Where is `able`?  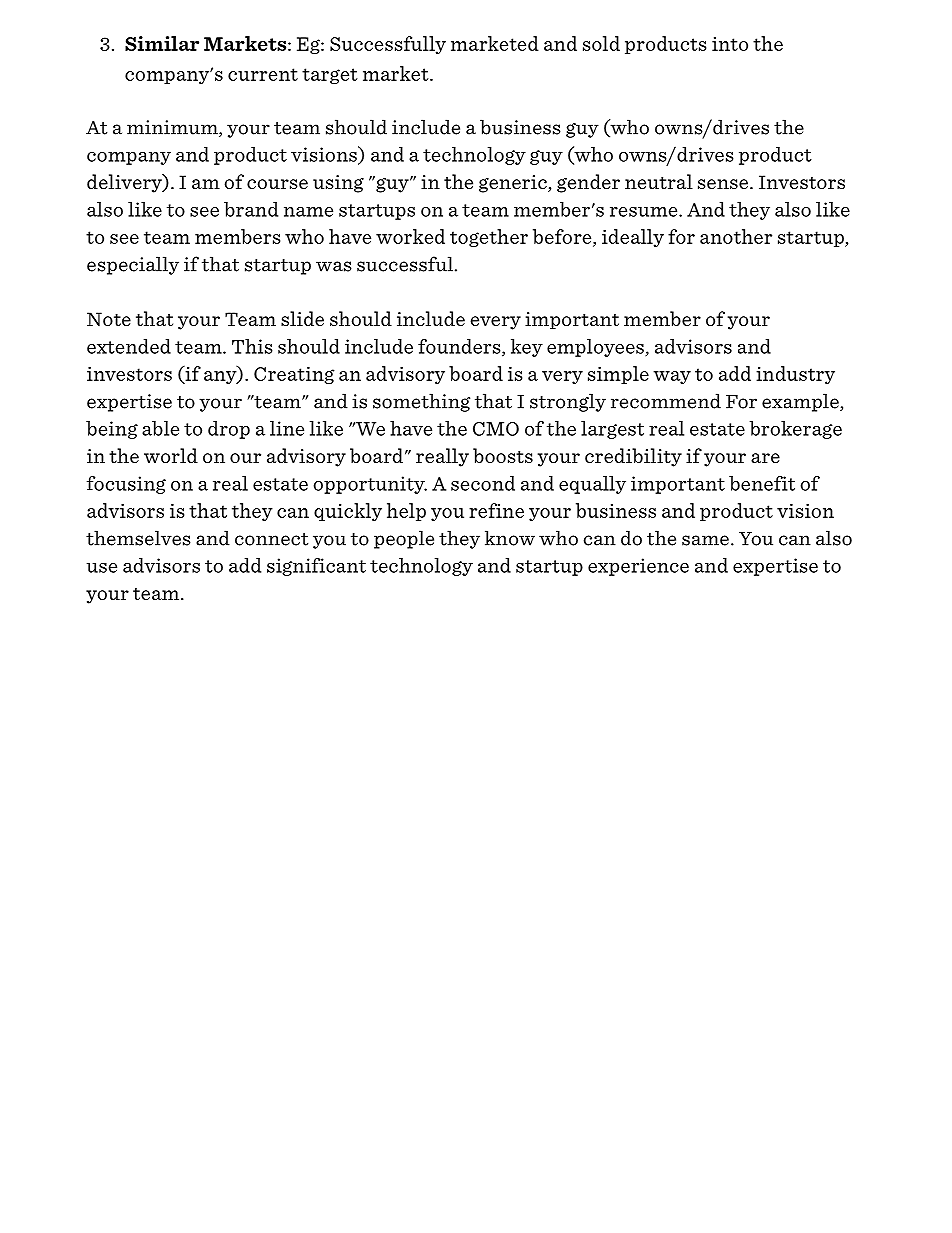 able is located at coordinates (160, 428).
